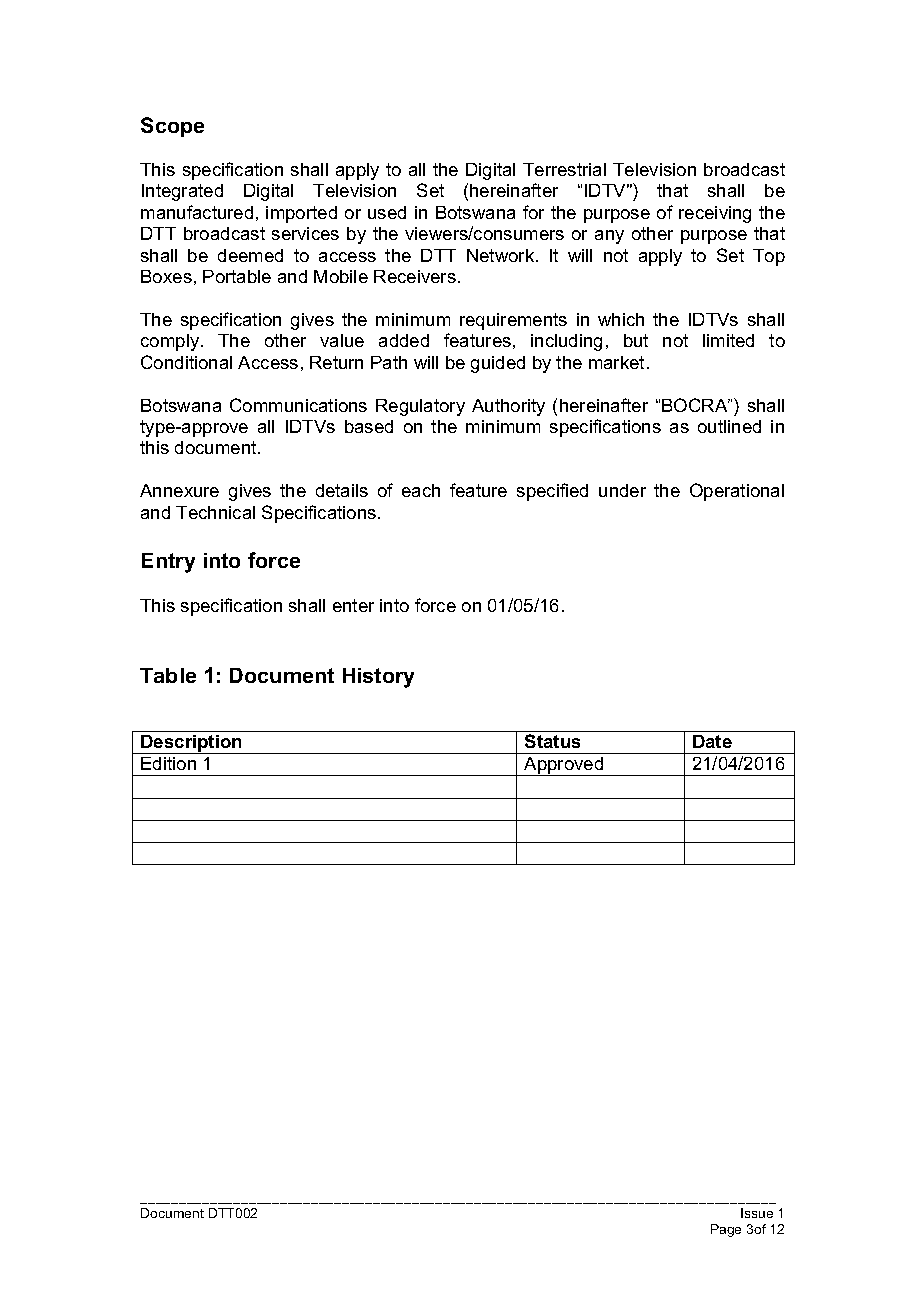 Image resolution: width=924 pixels, height=1308 pixels. I want to click on Page, so click(726, 1230).
